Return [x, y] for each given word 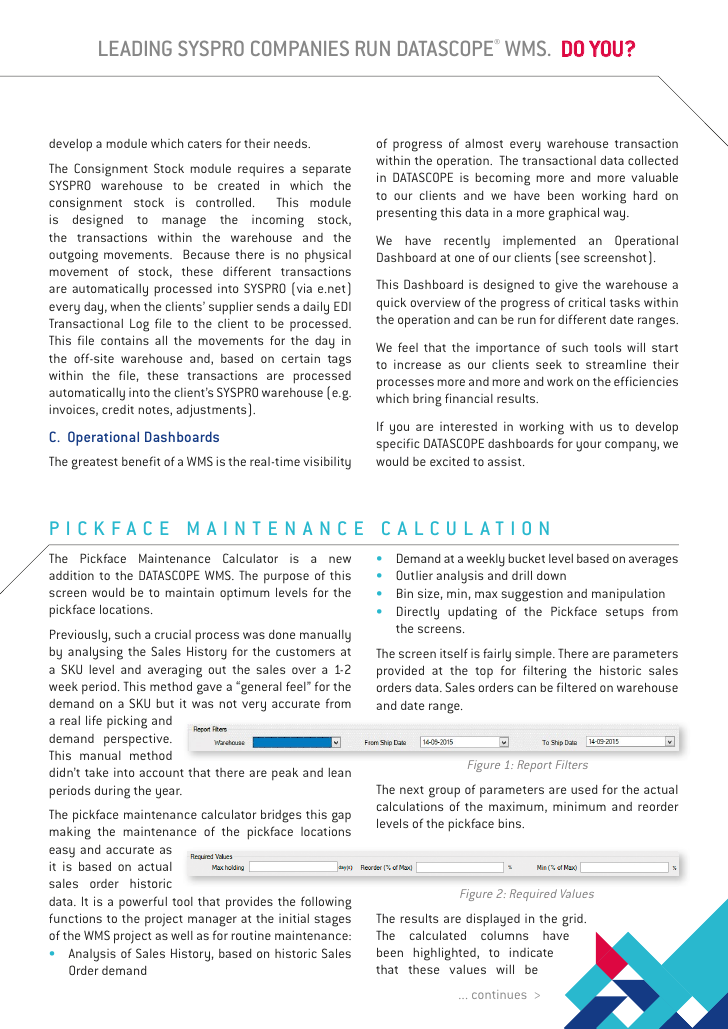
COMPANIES [300, 48]
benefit [141, 461]
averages [653, 561]
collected [653, 160]
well [182, 935]
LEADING [135, 48]
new [340, 559]
